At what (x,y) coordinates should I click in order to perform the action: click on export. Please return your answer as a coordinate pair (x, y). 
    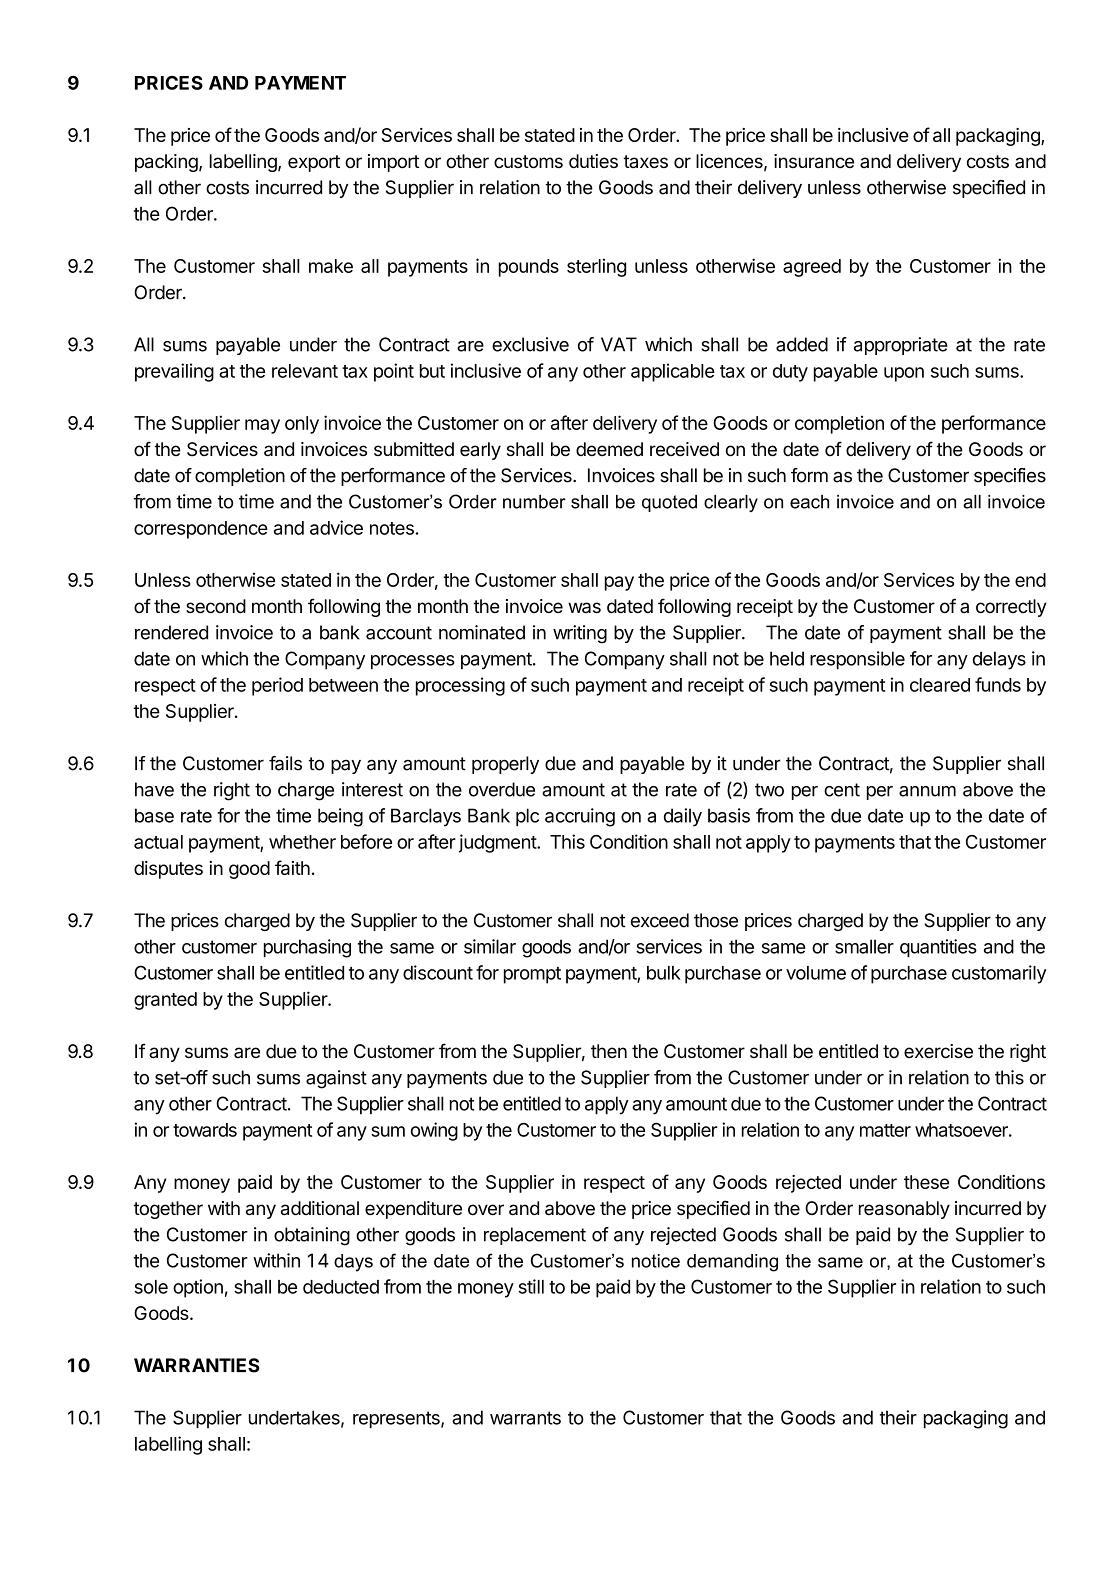
    Looking at the image, I should click on (314, 163).
